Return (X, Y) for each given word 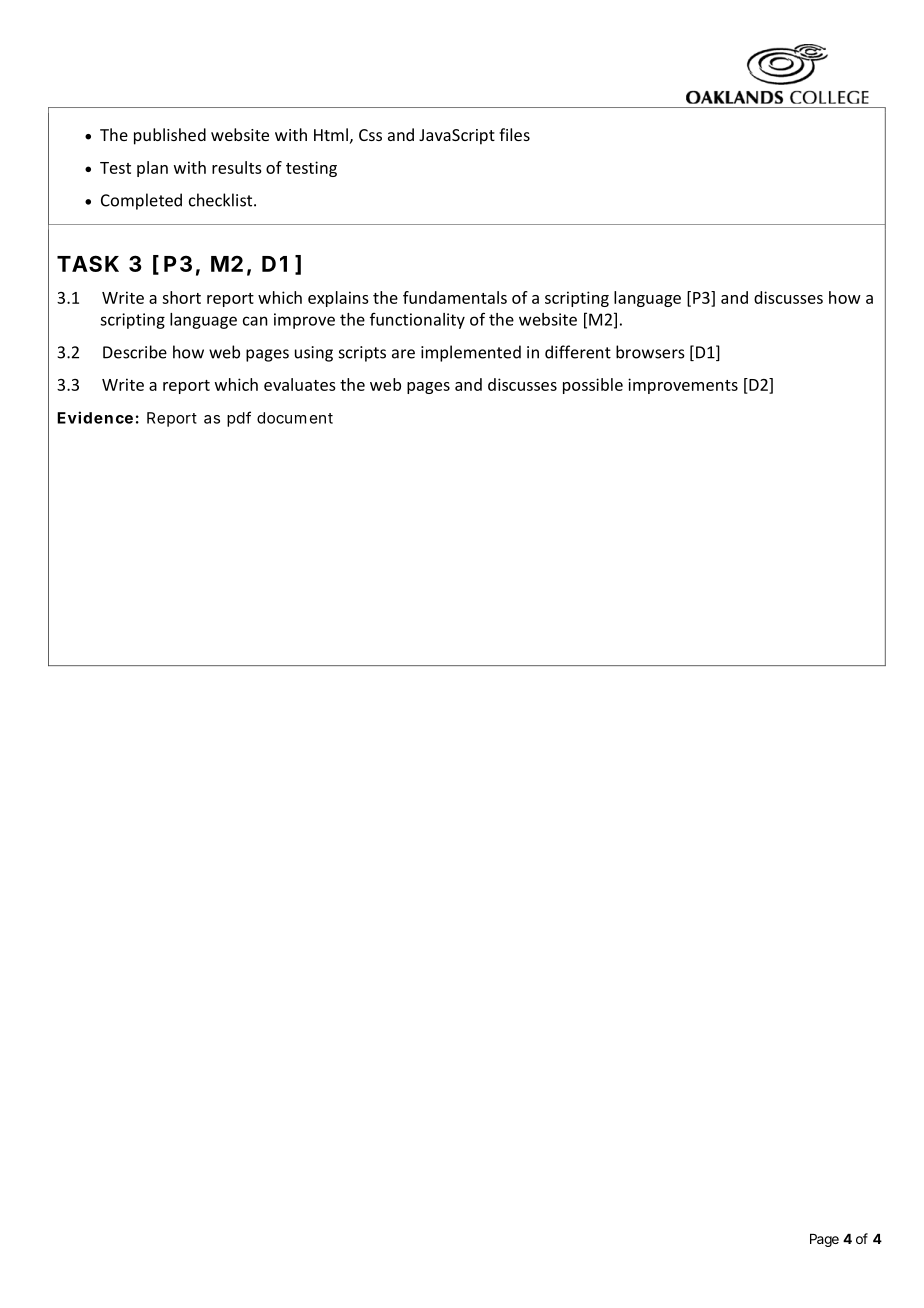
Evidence (95, 417)
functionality (417, 321)
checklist (222, 200)
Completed (141, 201)
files (514, 134)
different (578, 352)
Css (370, 135)
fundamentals (455, 297)
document (295, 418)
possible (593, 386)
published (170, 136)
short (181, 297)
